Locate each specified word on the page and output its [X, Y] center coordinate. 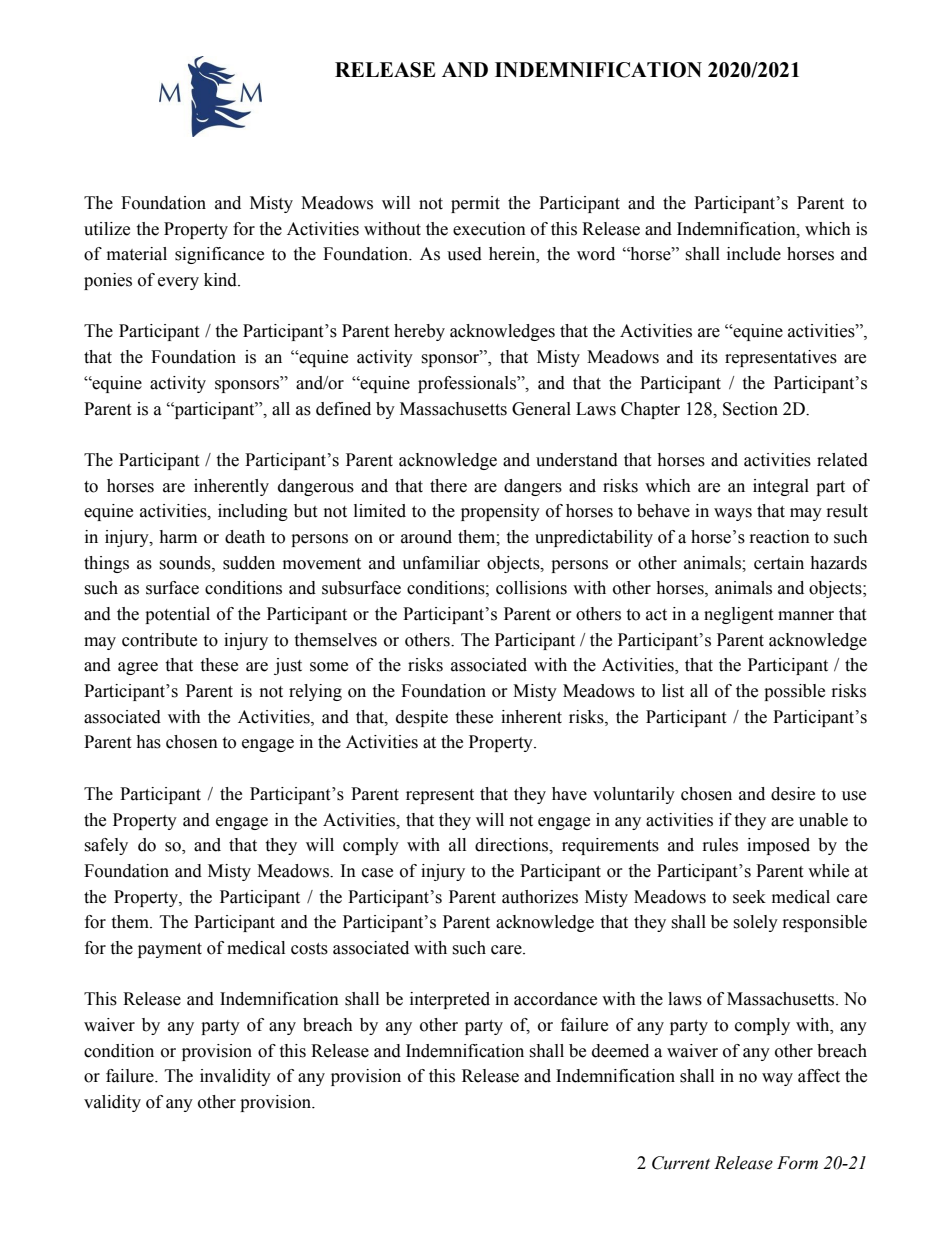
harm [178, 537]
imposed [778, 846]
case [377, 873]
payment [170, 950]
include [754, 254]
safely [106, 846]
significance [219, 255]
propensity [500, 512]
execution [489, 229]
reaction [780, 537]
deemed [620, 1051]
